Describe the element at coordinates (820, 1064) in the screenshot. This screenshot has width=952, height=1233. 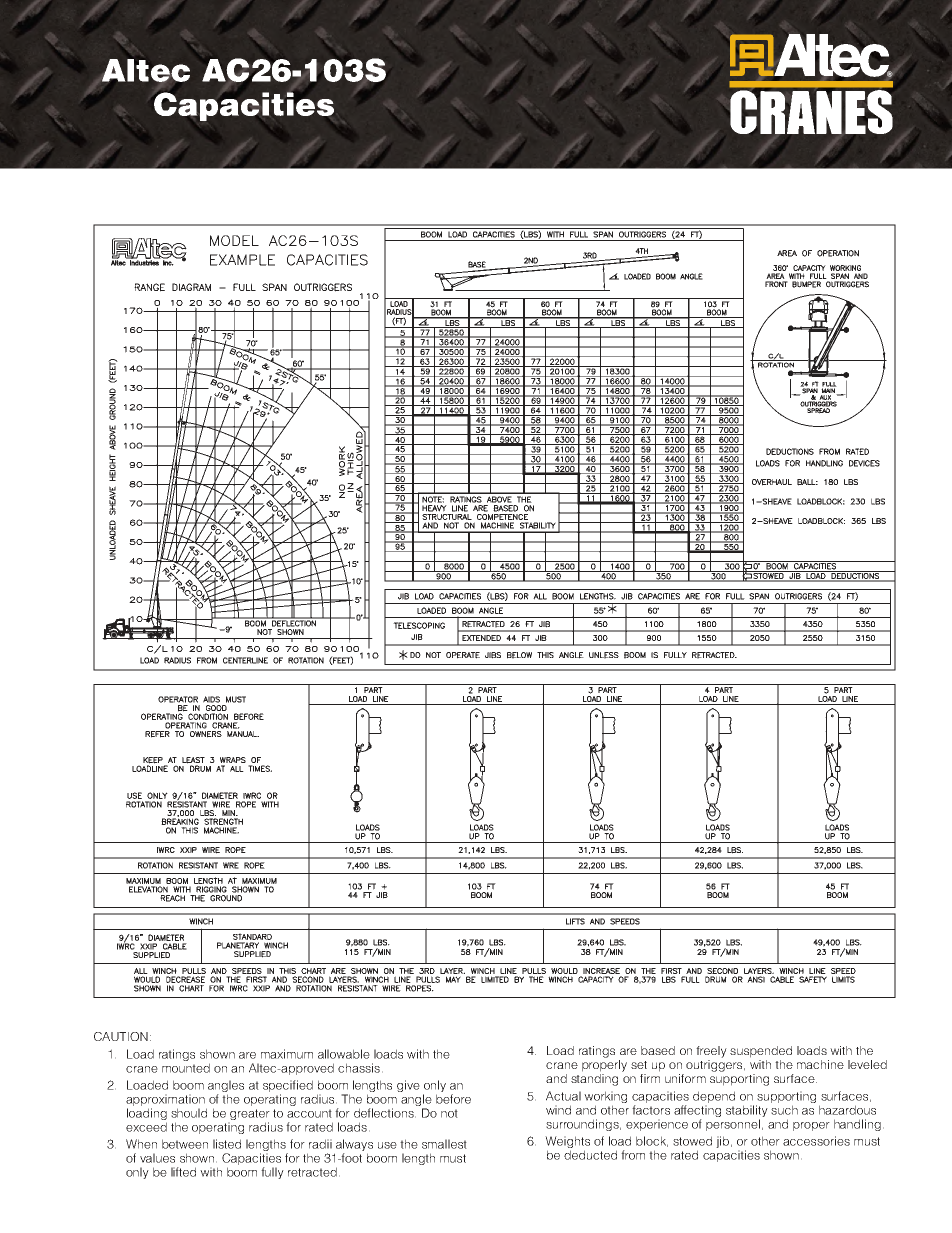
I see `machine` at that location.
